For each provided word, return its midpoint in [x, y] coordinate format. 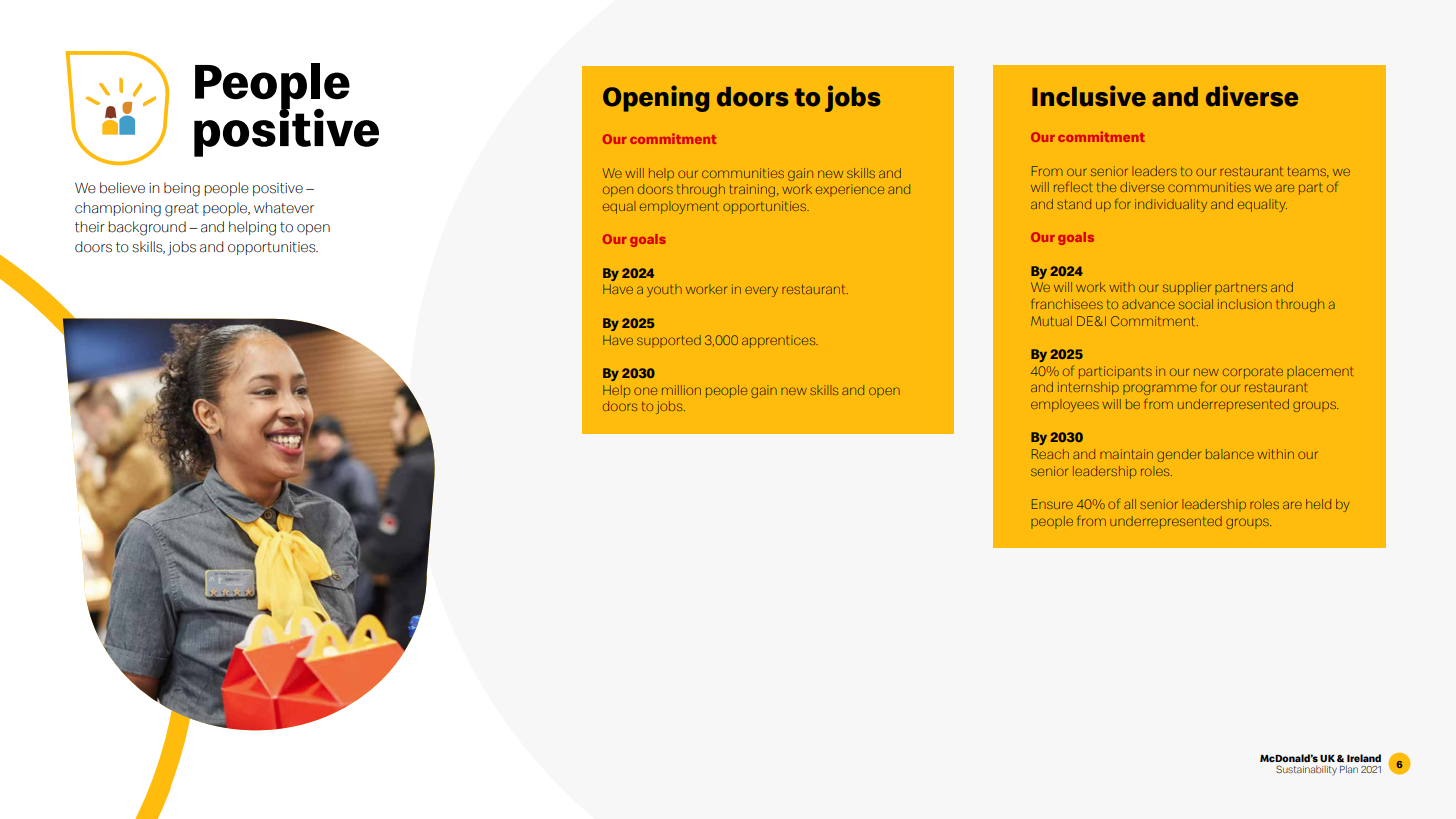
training [752, 190]
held [1318, 504]
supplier [1187, 288]
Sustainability [1306, 770]
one [646, 391]
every [761, 291]
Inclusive [1089, 96]
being [182, 189]
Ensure [1052, 504]
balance [1230, 454]
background [147, 228]
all [1130, 504]
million [681, 390]
